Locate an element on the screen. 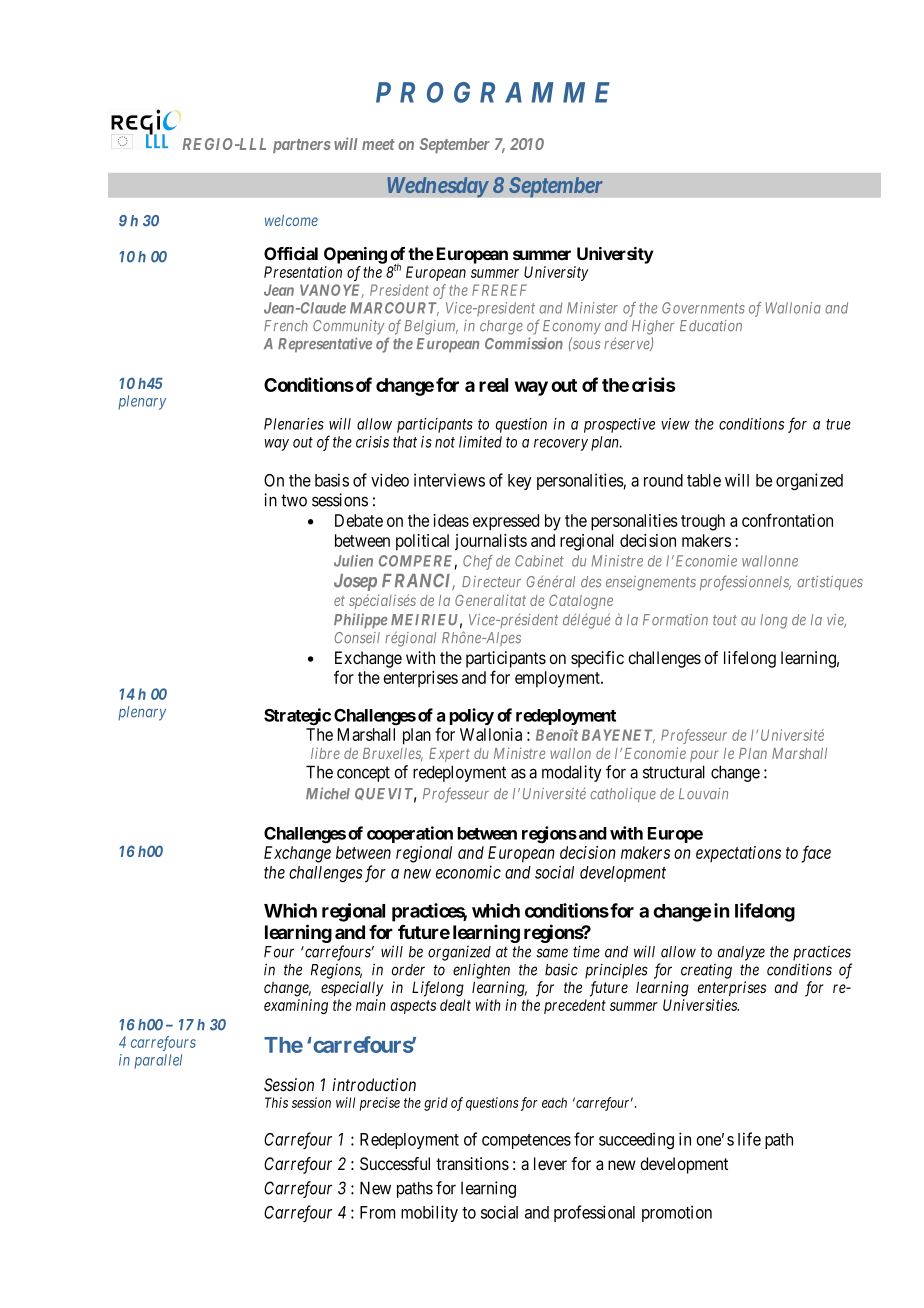 The height and width of the screenshot is (1308, 924). partners is located at coordinates (302, 146).
